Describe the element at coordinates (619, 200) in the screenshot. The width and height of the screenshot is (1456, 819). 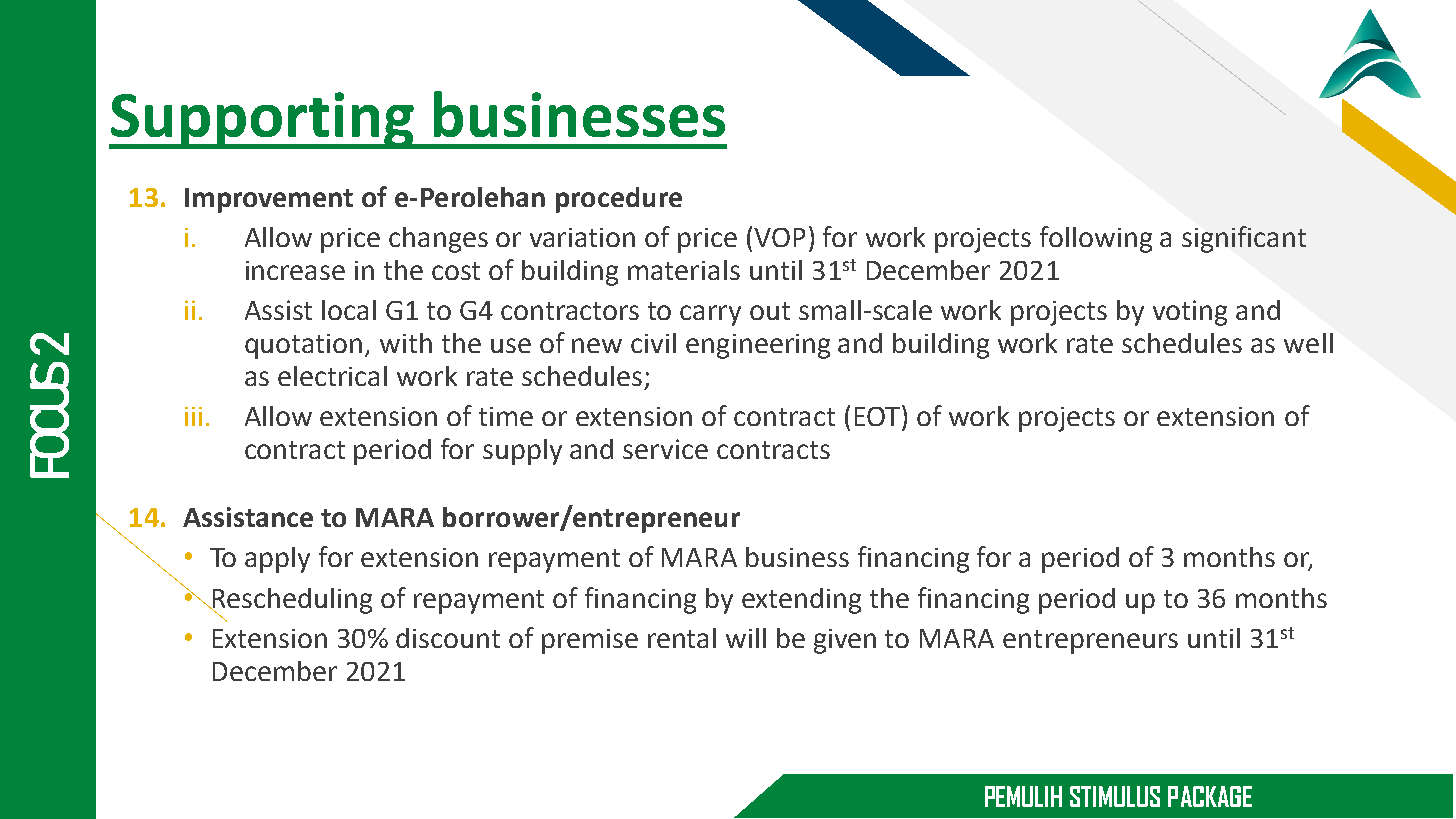
I see `procedure` at that location.
